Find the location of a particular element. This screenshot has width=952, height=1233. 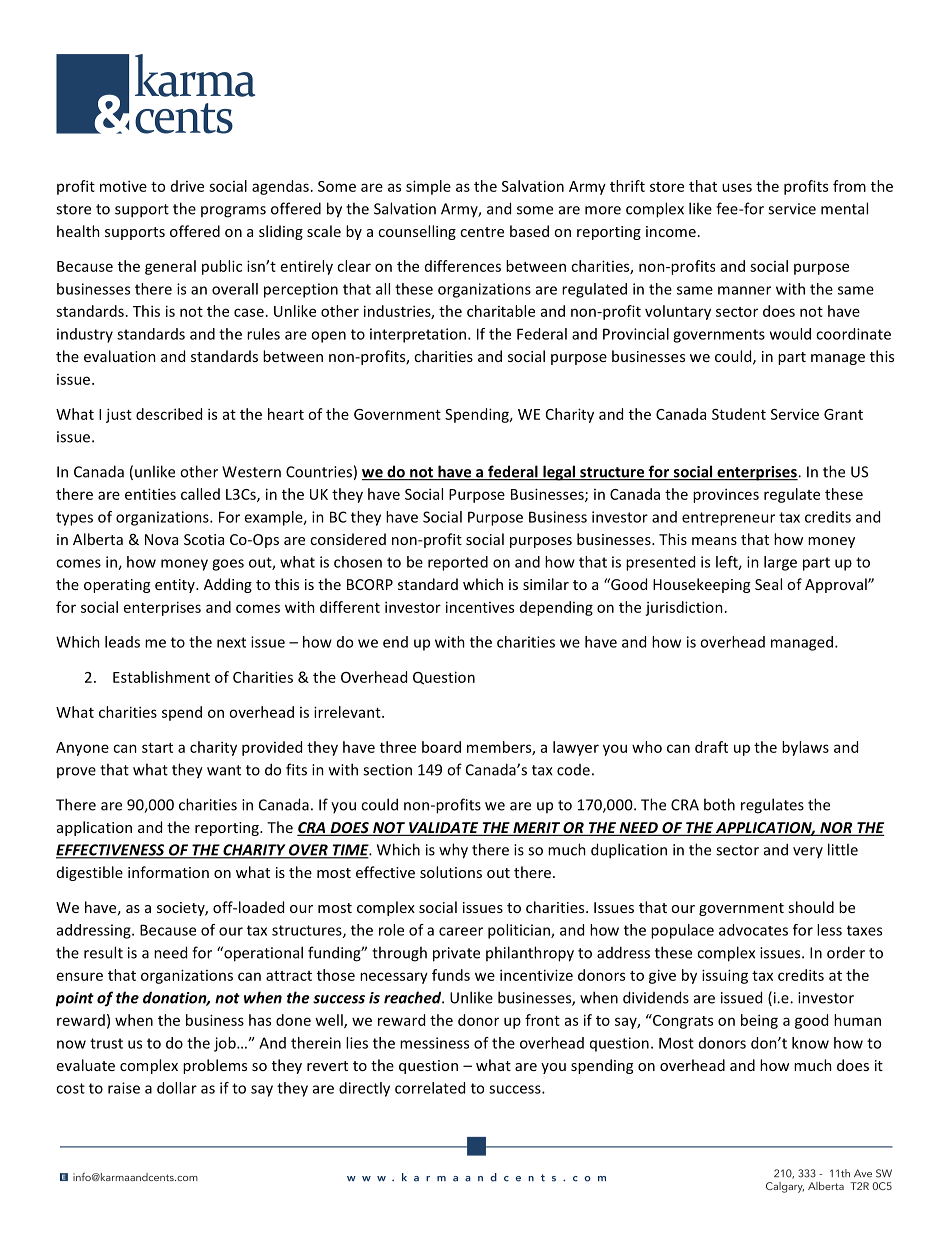

bylaws is located at coordinates (805, 748).
